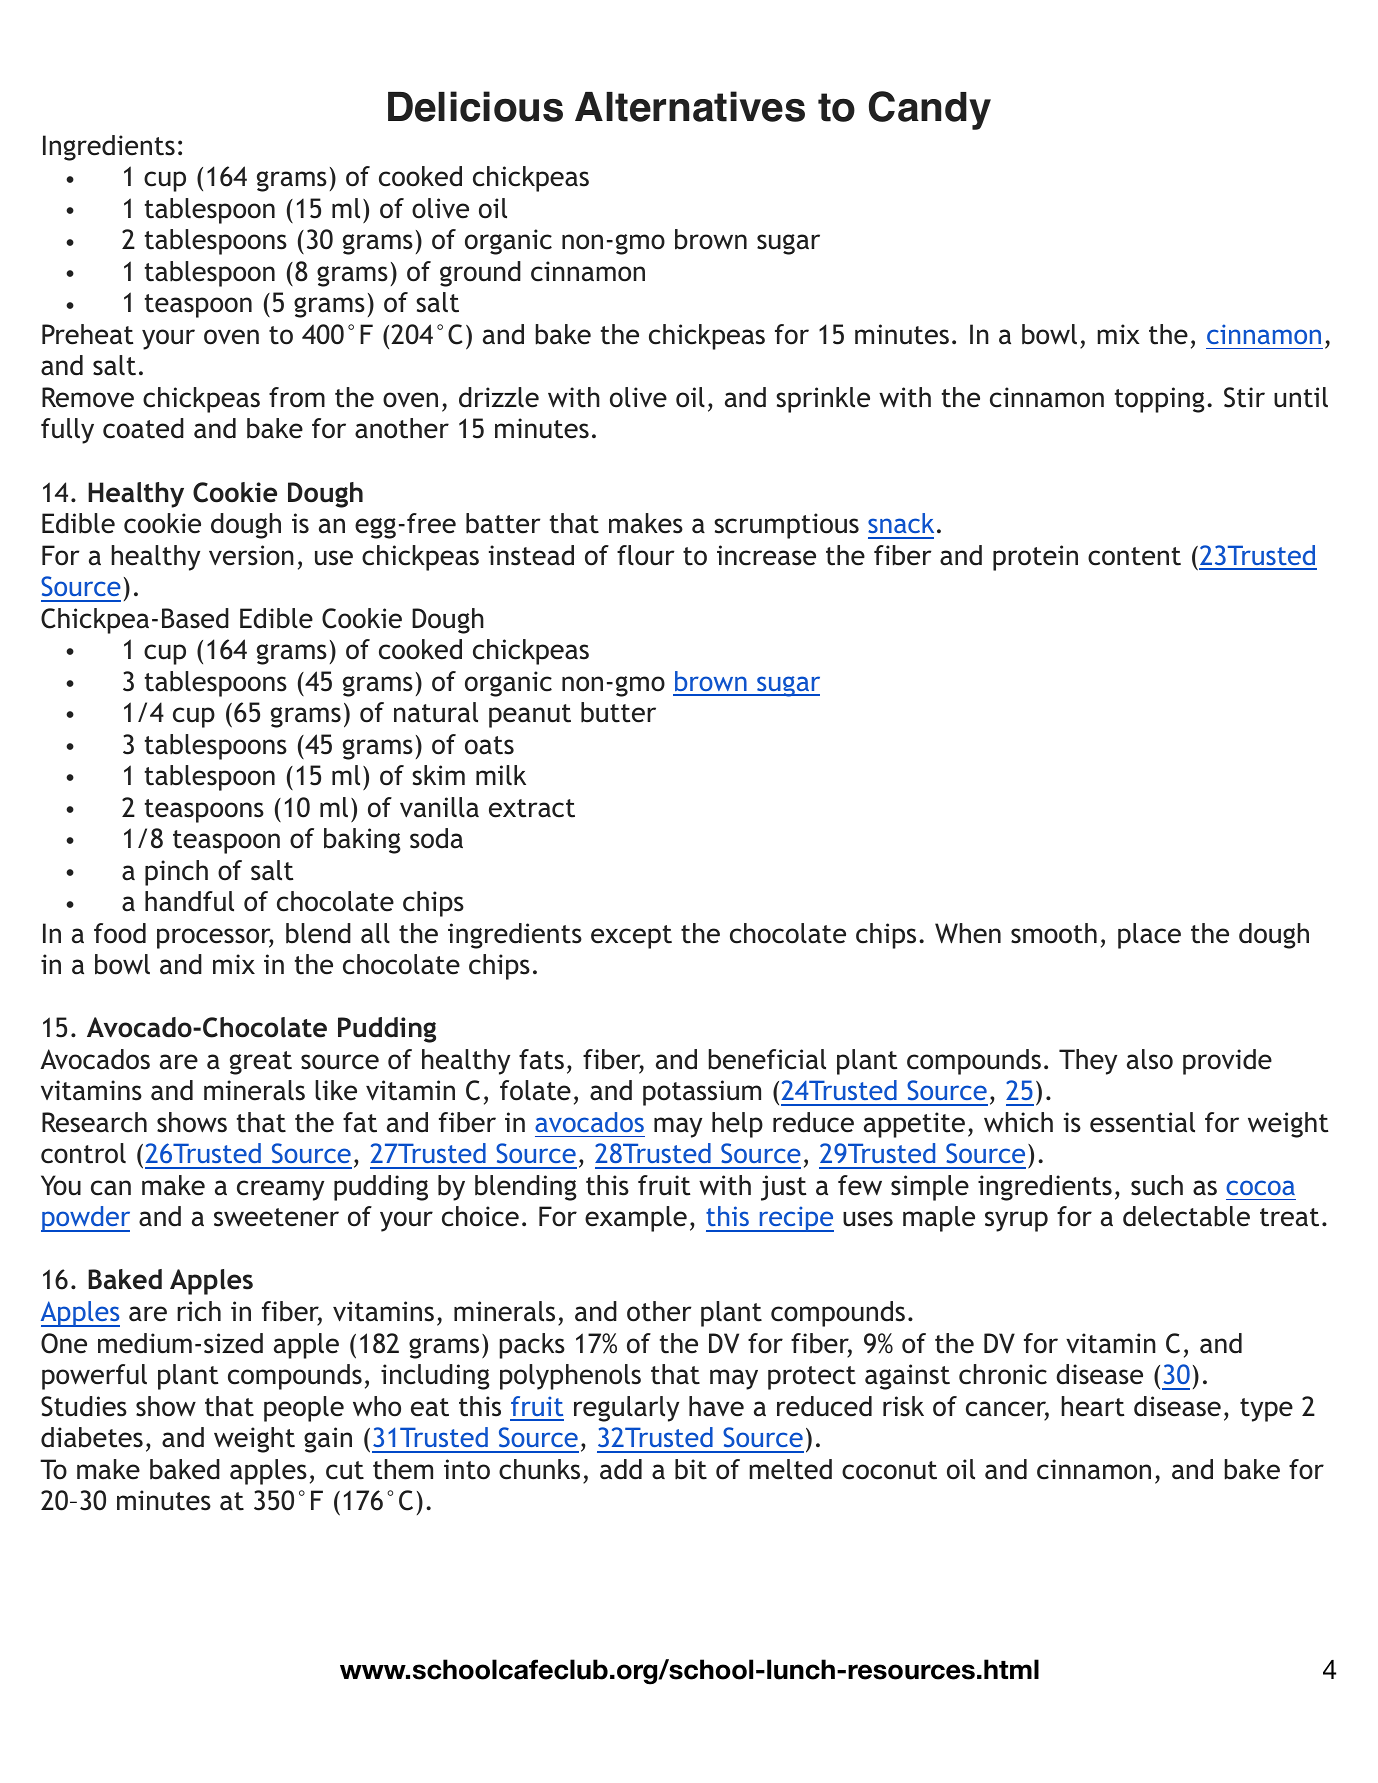 The image size is (1378, 1783). What do you see at coordinates (690, 106) in the image?
I see `Alternatives` at bounding box center [690, 106].
